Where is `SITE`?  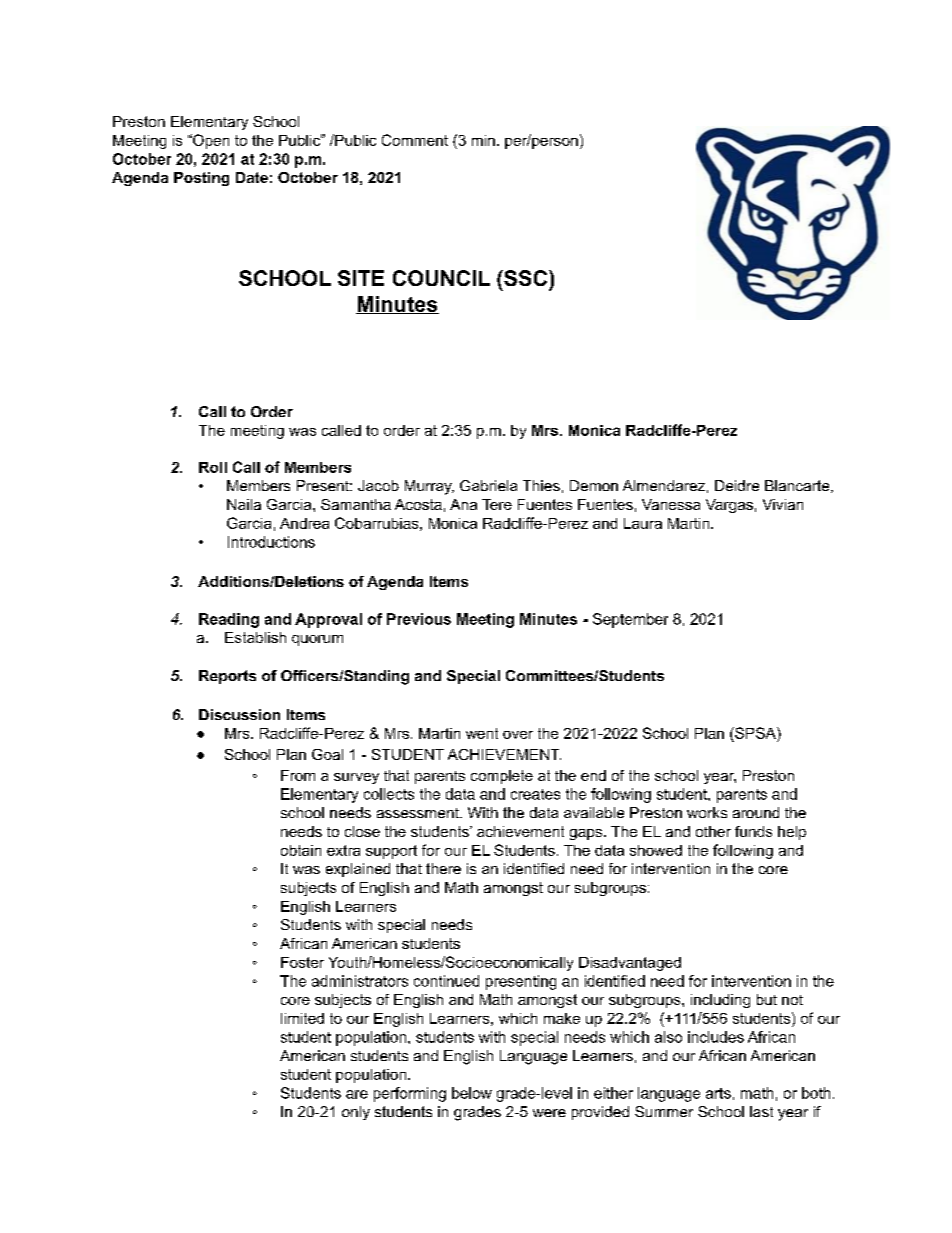
SITE is located at coordinates (361, 278).
